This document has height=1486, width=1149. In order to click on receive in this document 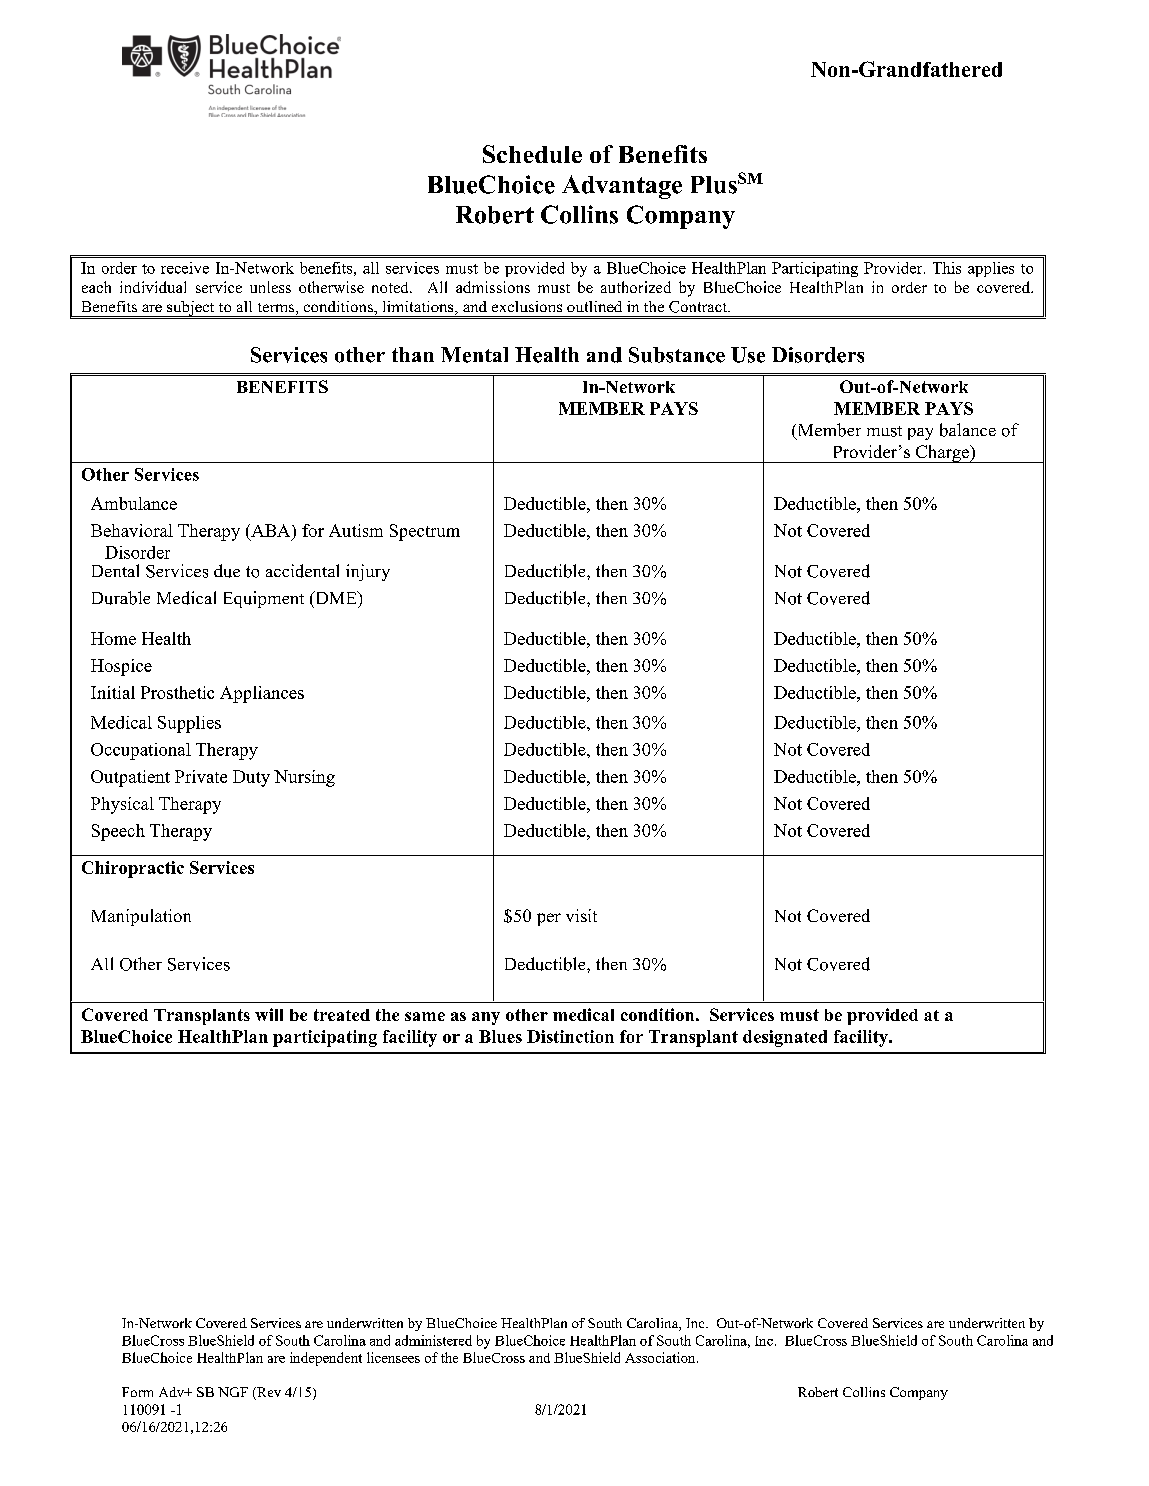, I will do `click(185, 268)`.
